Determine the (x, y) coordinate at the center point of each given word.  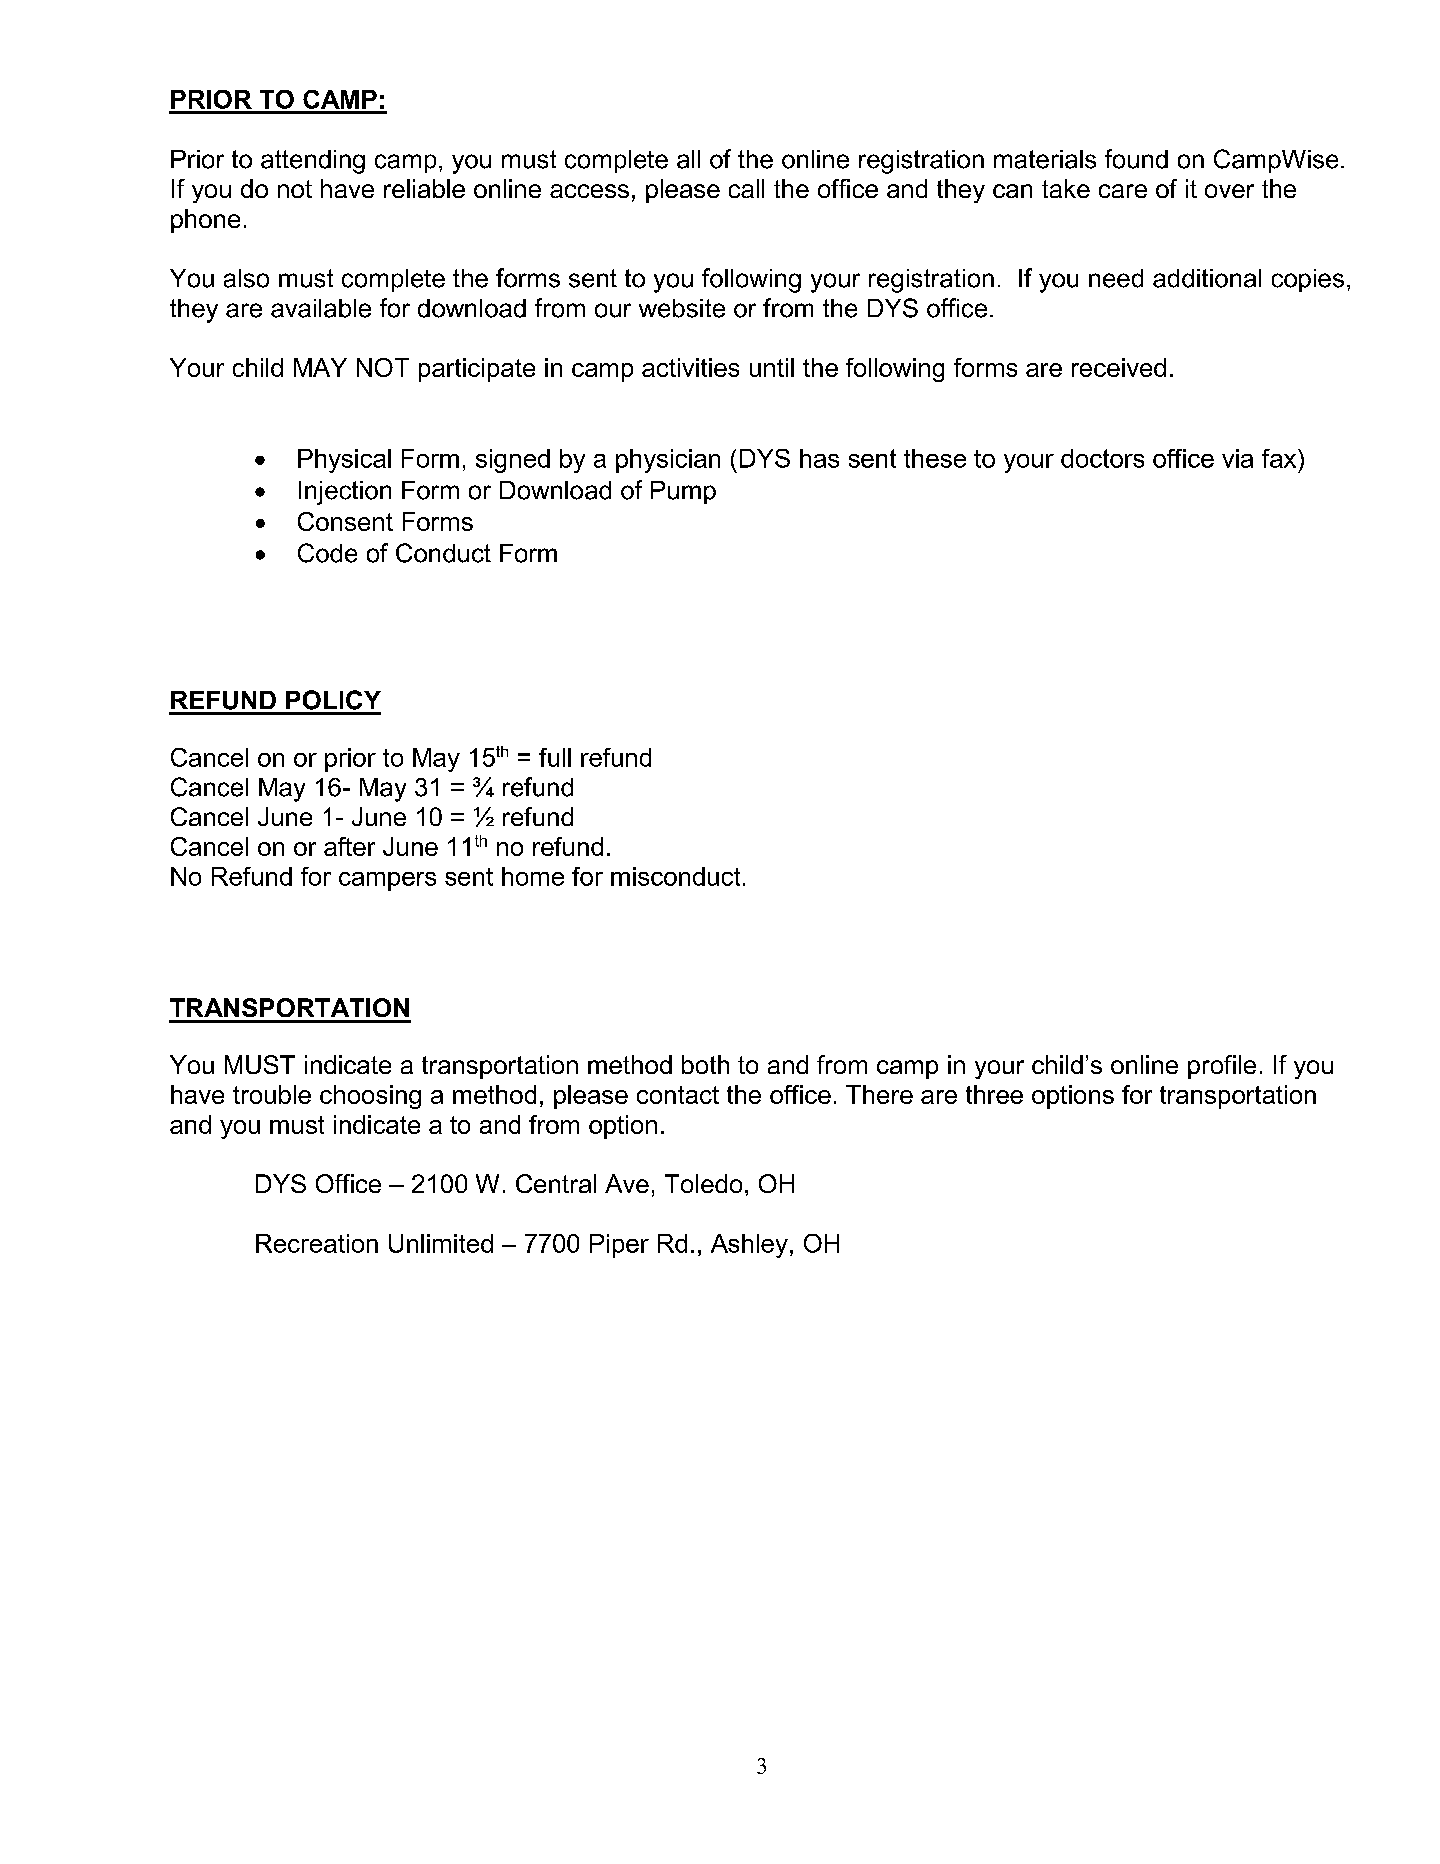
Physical (344, 461)
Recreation (317, 1243)
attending (313, 162)
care (1123, 191)
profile (1222, 1067)
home (533, 876)
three (994, 1094)
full (555, 757)
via (1237, 458)
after (349, 846)
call (746, 188)
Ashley (749, 1246)
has (819, 458)
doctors (1102, 458)
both (705, 1064)
